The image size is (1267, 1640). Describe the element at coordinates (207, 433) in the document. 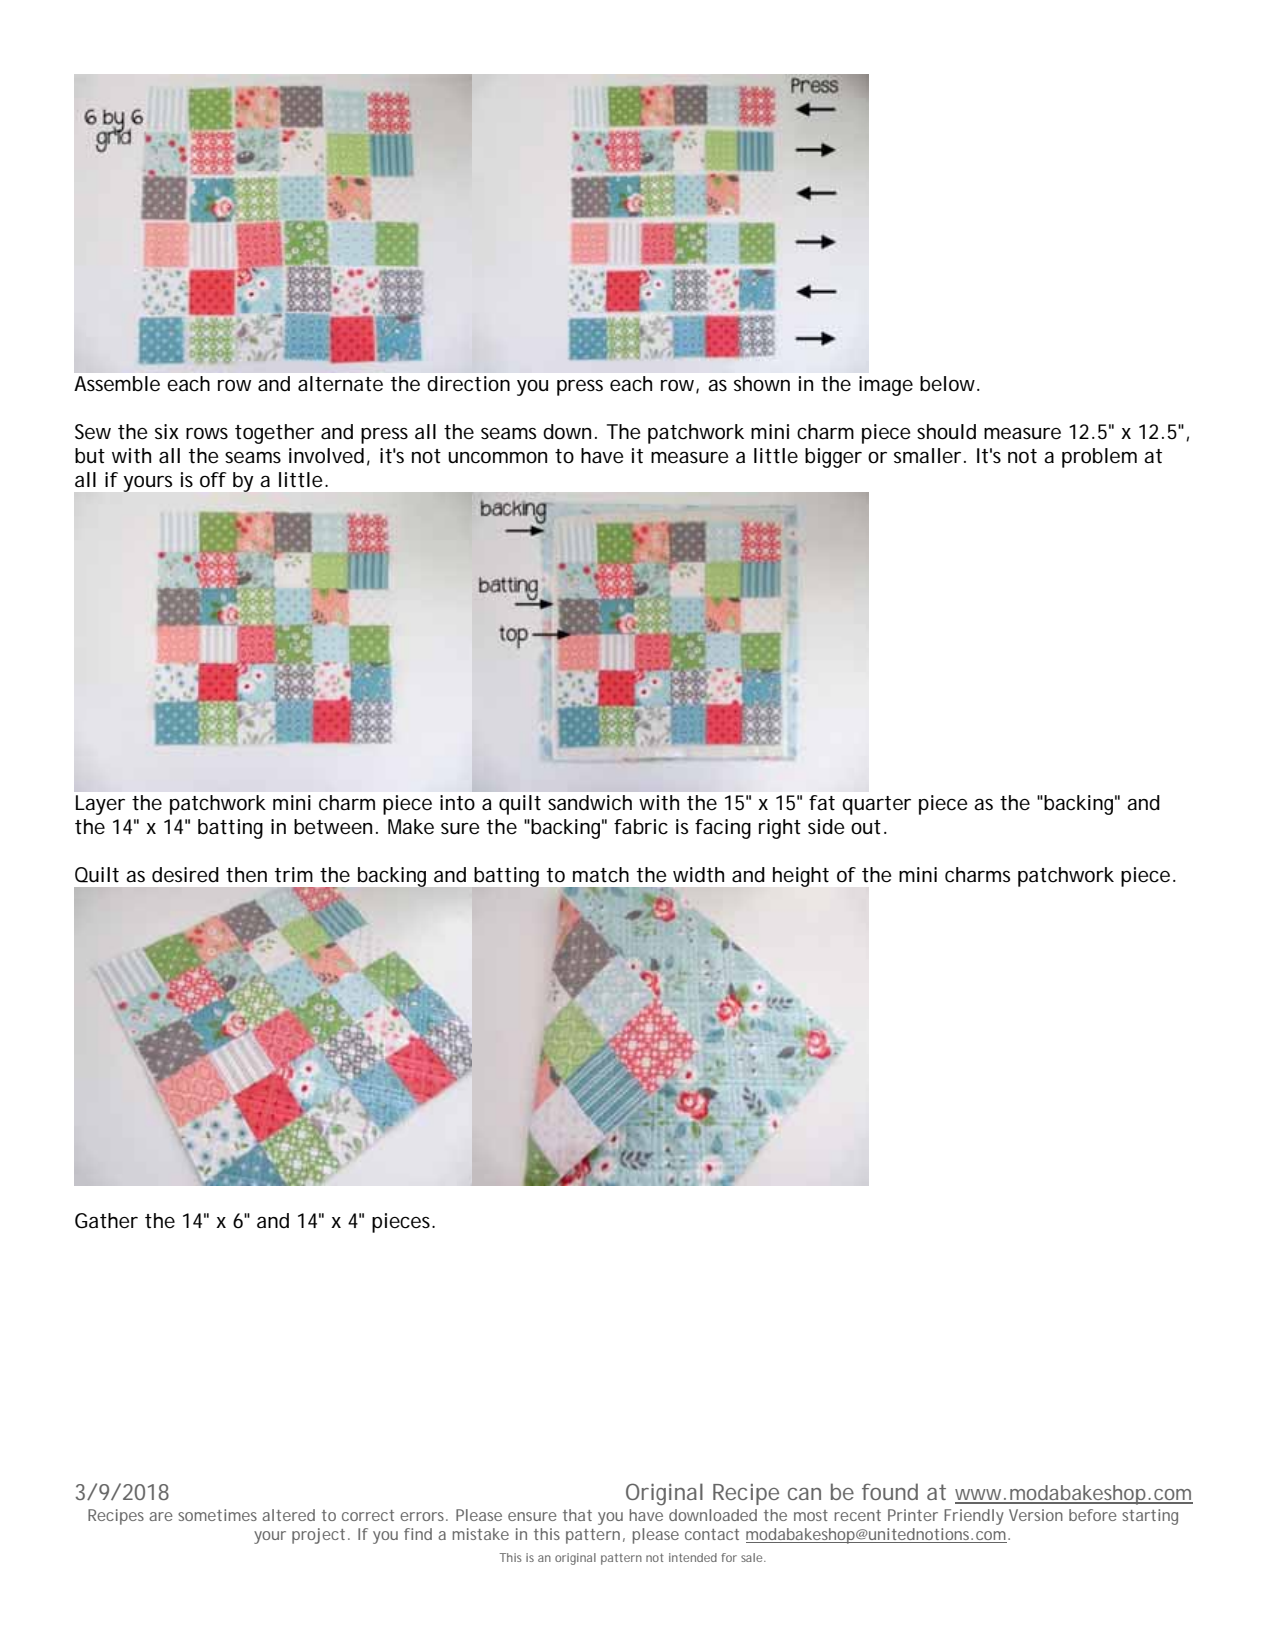

I see `rows` at that location.
